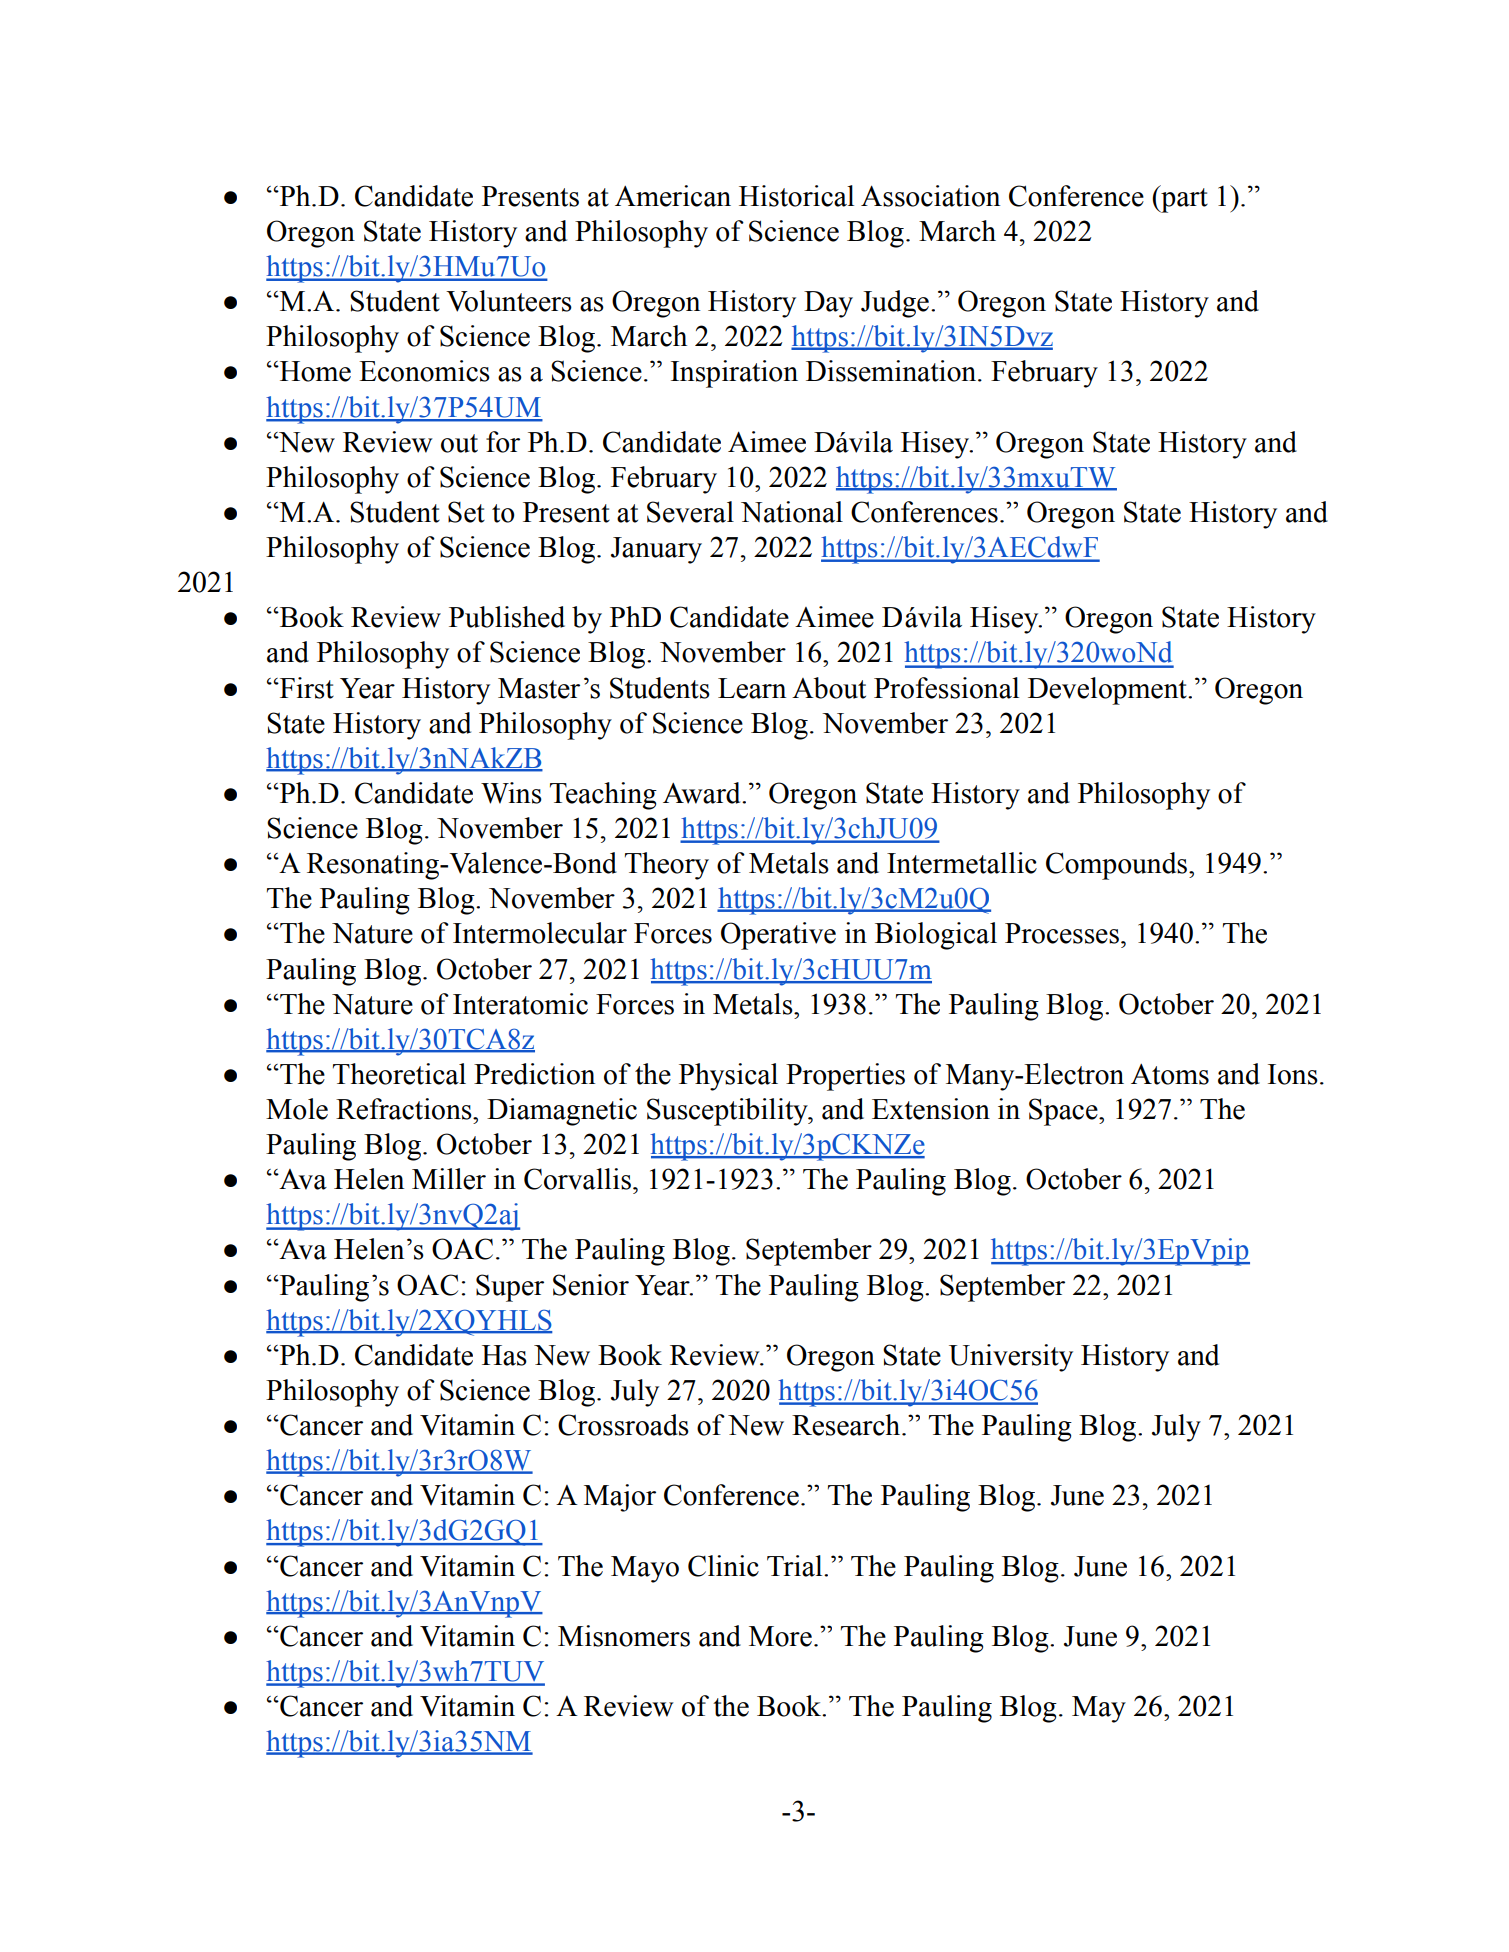 The height and width of the screenshot is (1952, 1509). What do you see at coordinates (1062, 933) in the screenshot?
I see `Processes` at bounding box center [1062, 933].
